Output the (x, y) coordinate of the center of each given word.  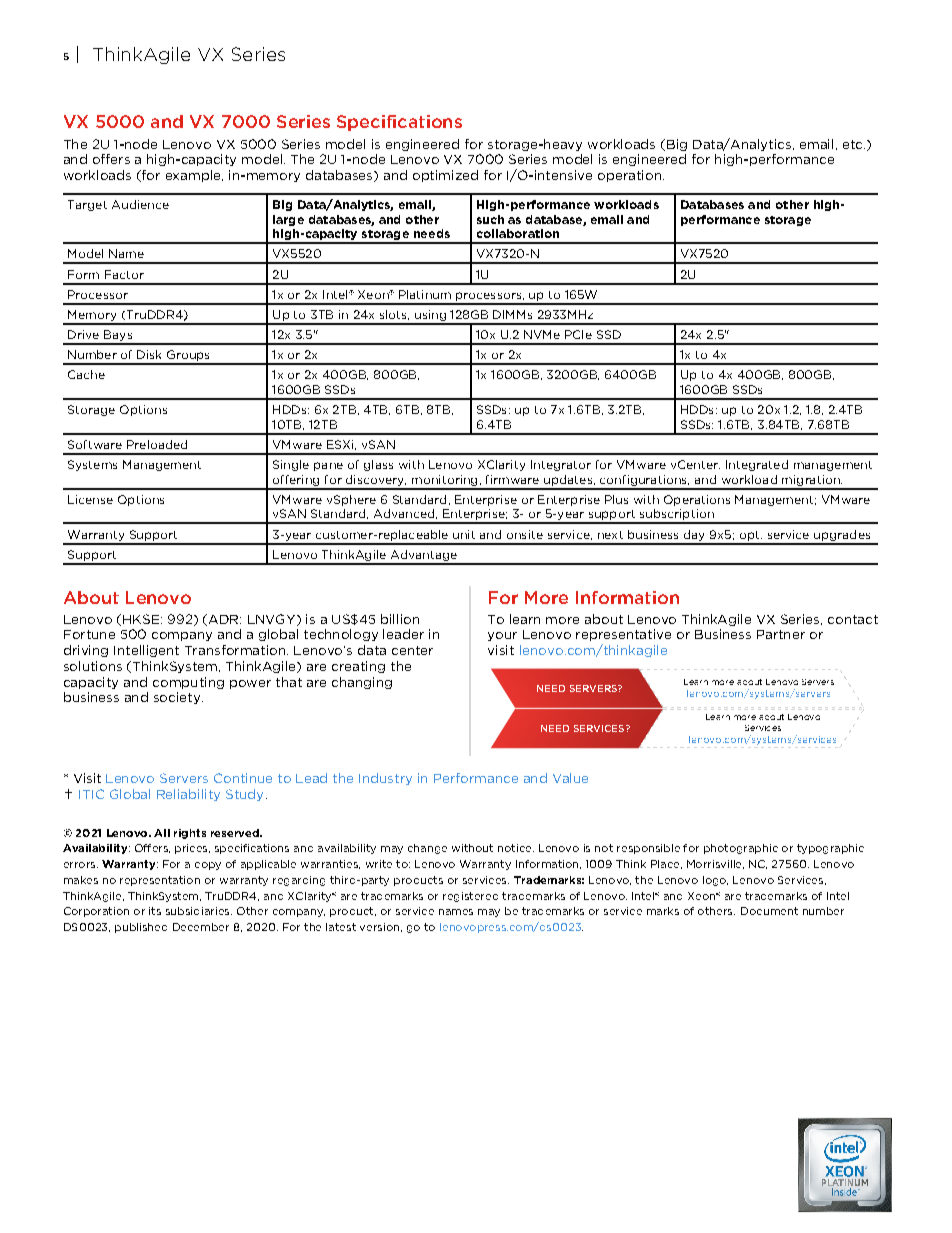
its (155, 911)
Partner (781, 634)
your (502, 636)
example (194, 176)
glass (378, 465)
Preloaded (157, 444)
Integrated (757, 465)
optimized (445, 176)
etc (854, 144)
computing (188, 683)
